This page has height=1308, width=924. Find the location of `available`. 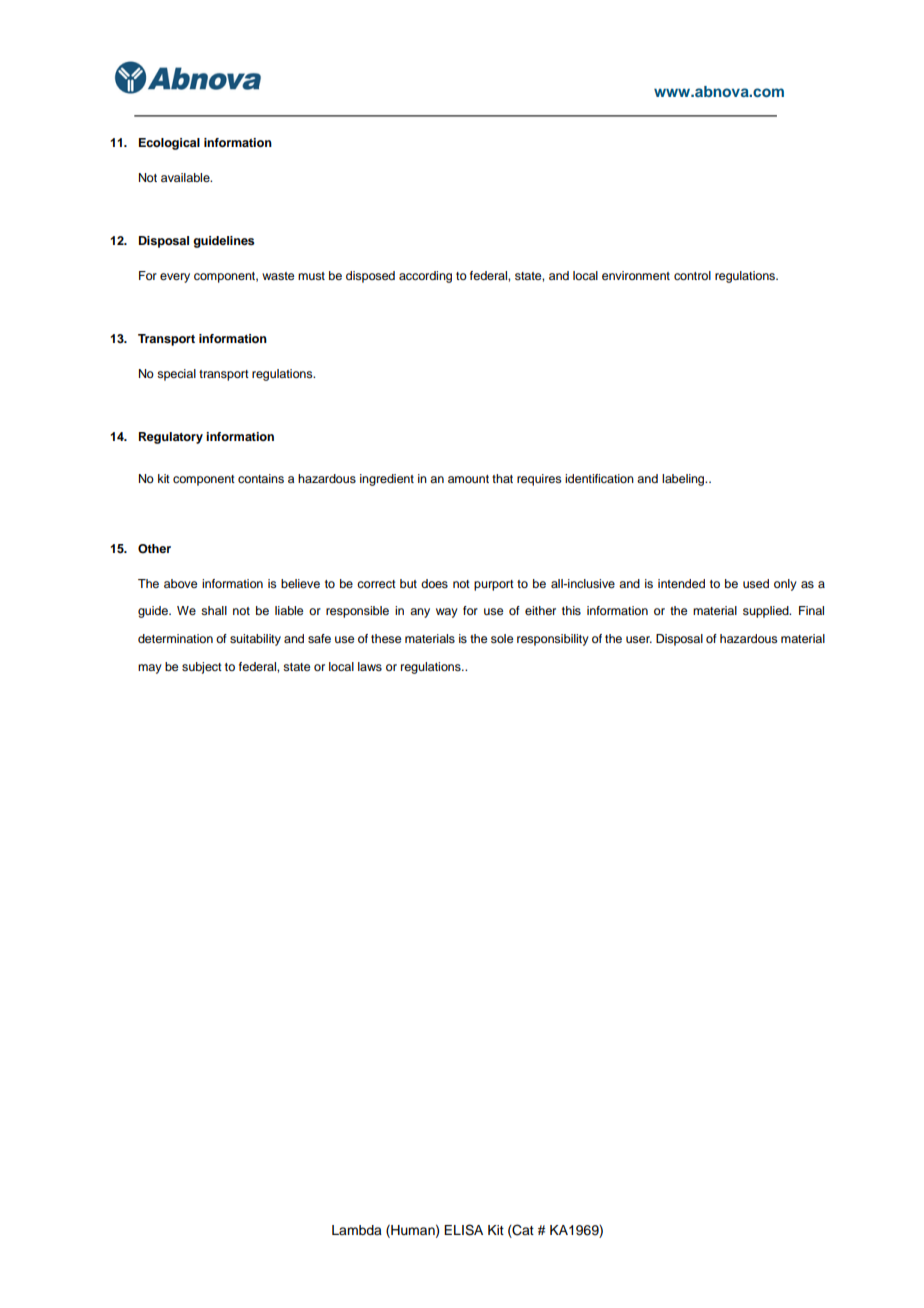

available is located at coordinates (186, 177).
